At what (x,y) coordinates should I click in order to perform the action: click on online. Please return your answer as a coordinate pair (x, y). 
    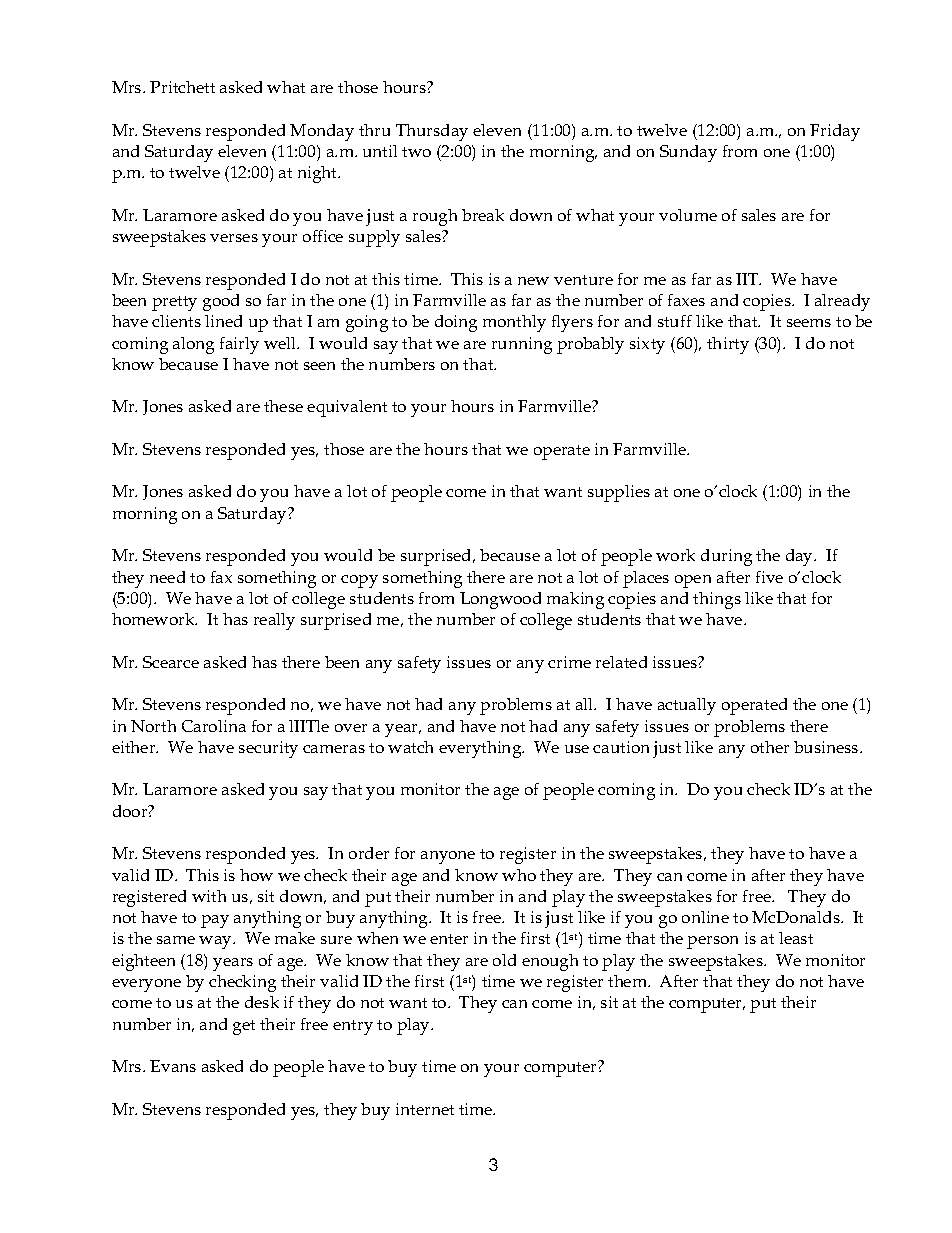
    Looking at the image, I should click on (705, 917).
